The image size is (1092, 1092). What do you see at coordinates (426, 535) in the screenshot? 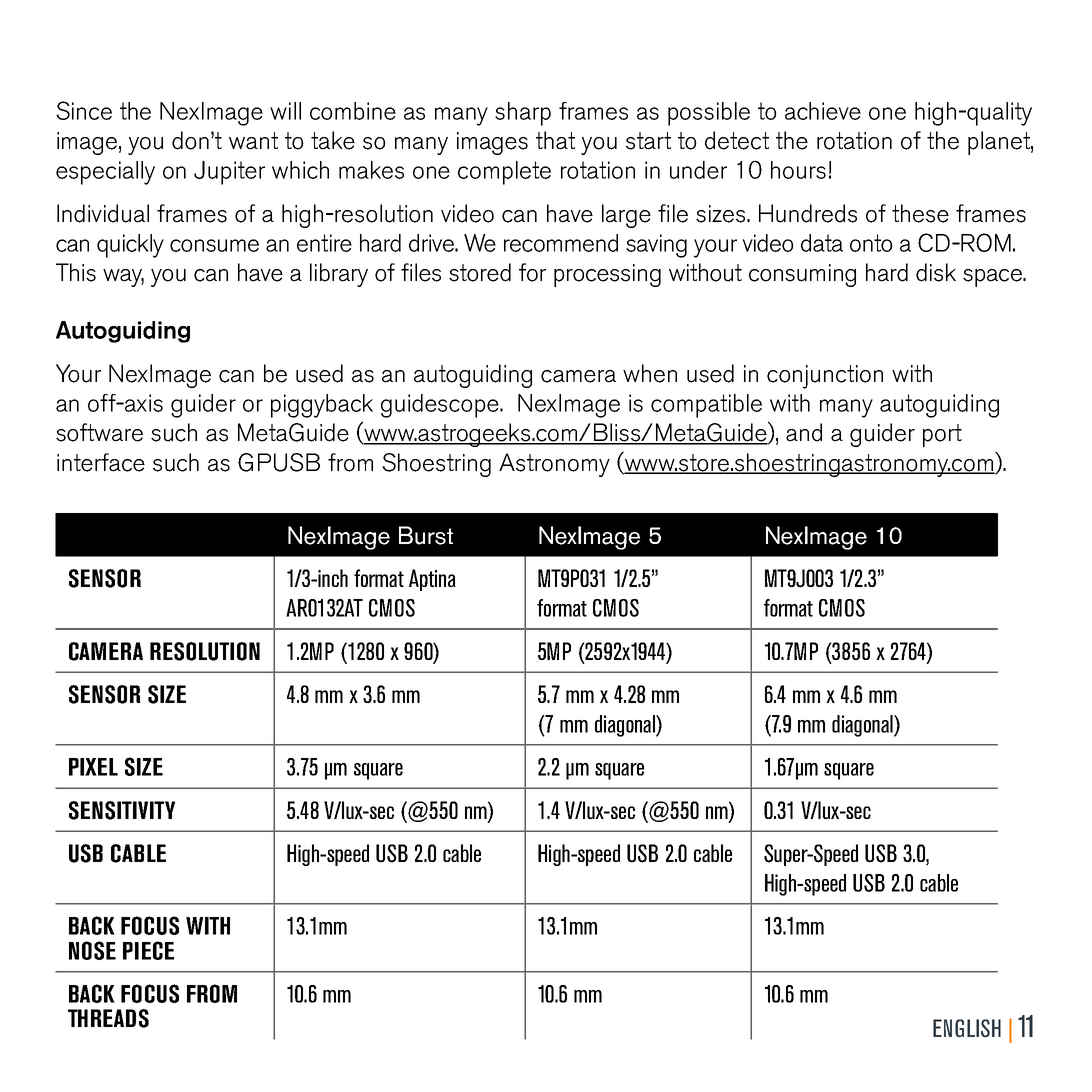
I see `Burst` at bounding box center [426, 535].
